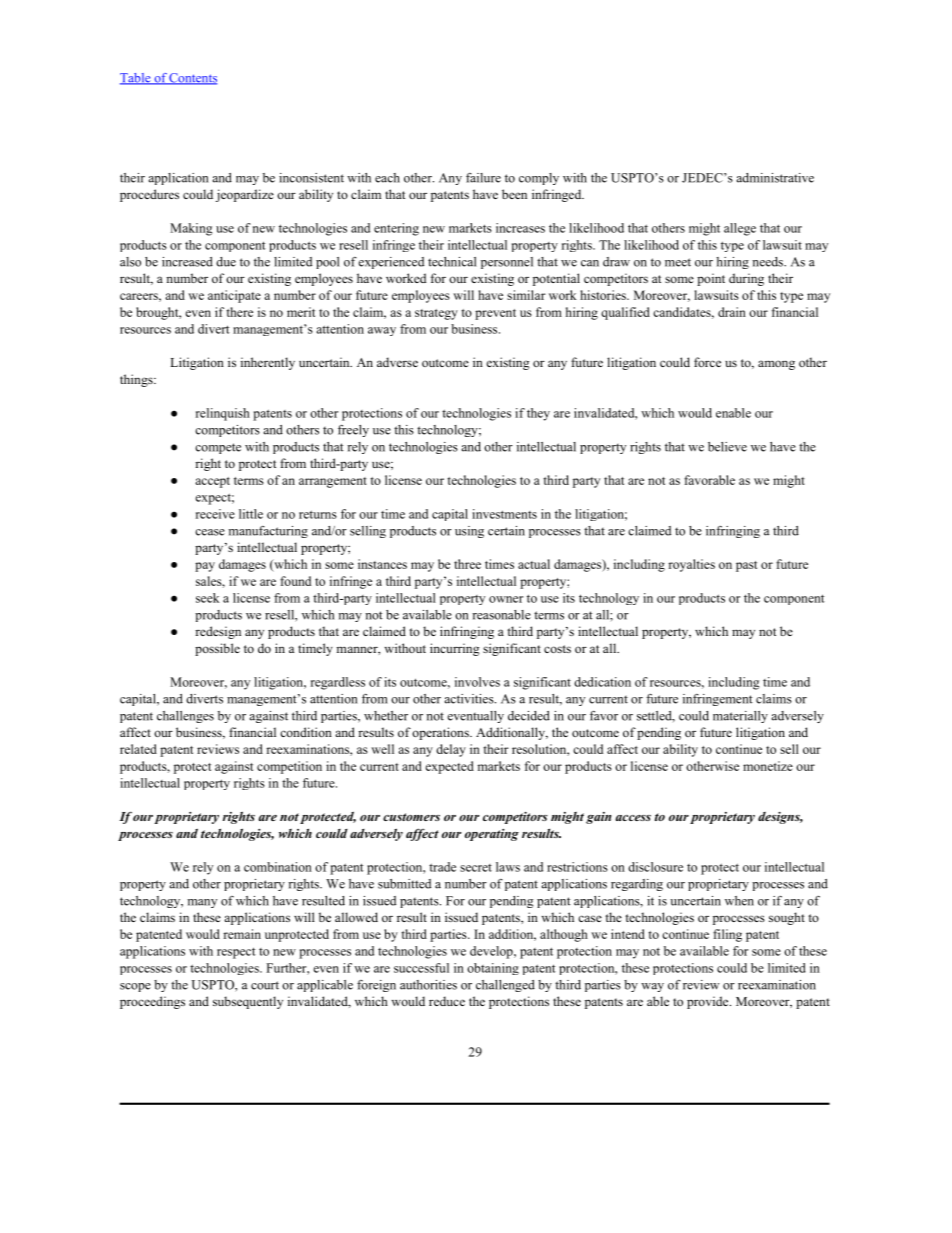 The width and height of the page is (952, 1233). I want to click on using, so click(469, 532).
